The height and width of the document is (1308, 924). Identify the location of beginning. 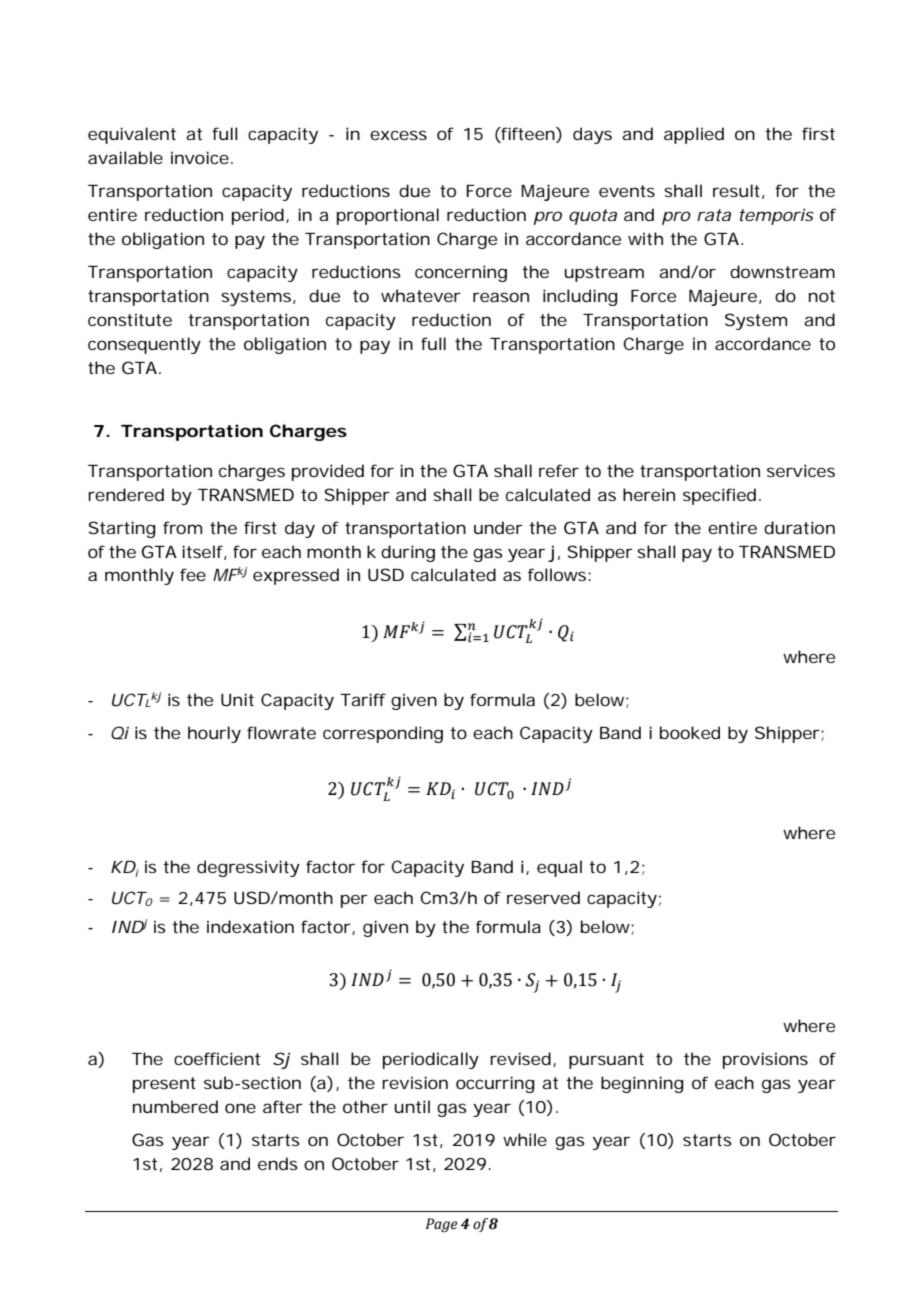
(642, 1084).
